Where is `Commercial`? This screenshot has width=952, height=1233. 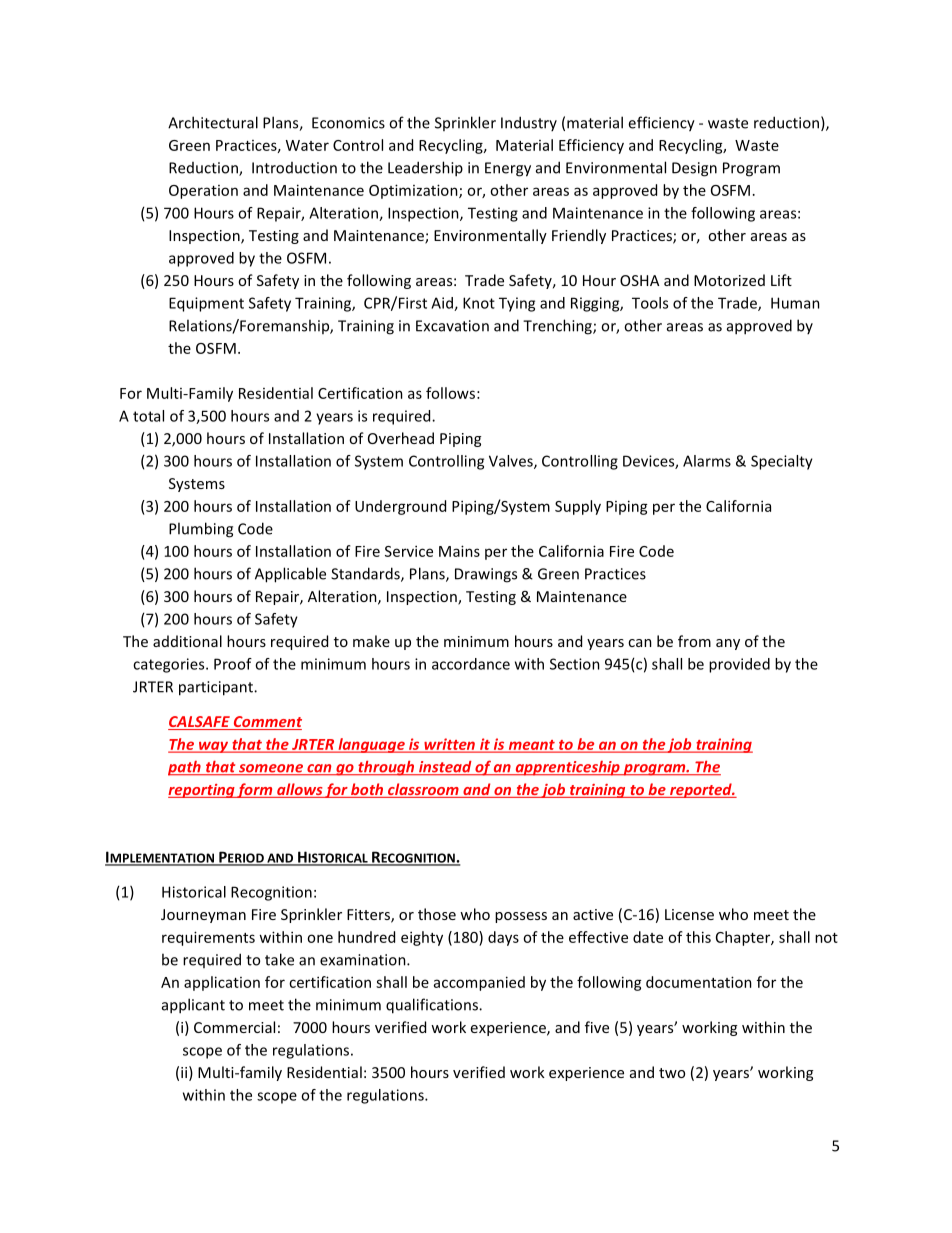
Commercial is located at coordinates (234, 1027).
